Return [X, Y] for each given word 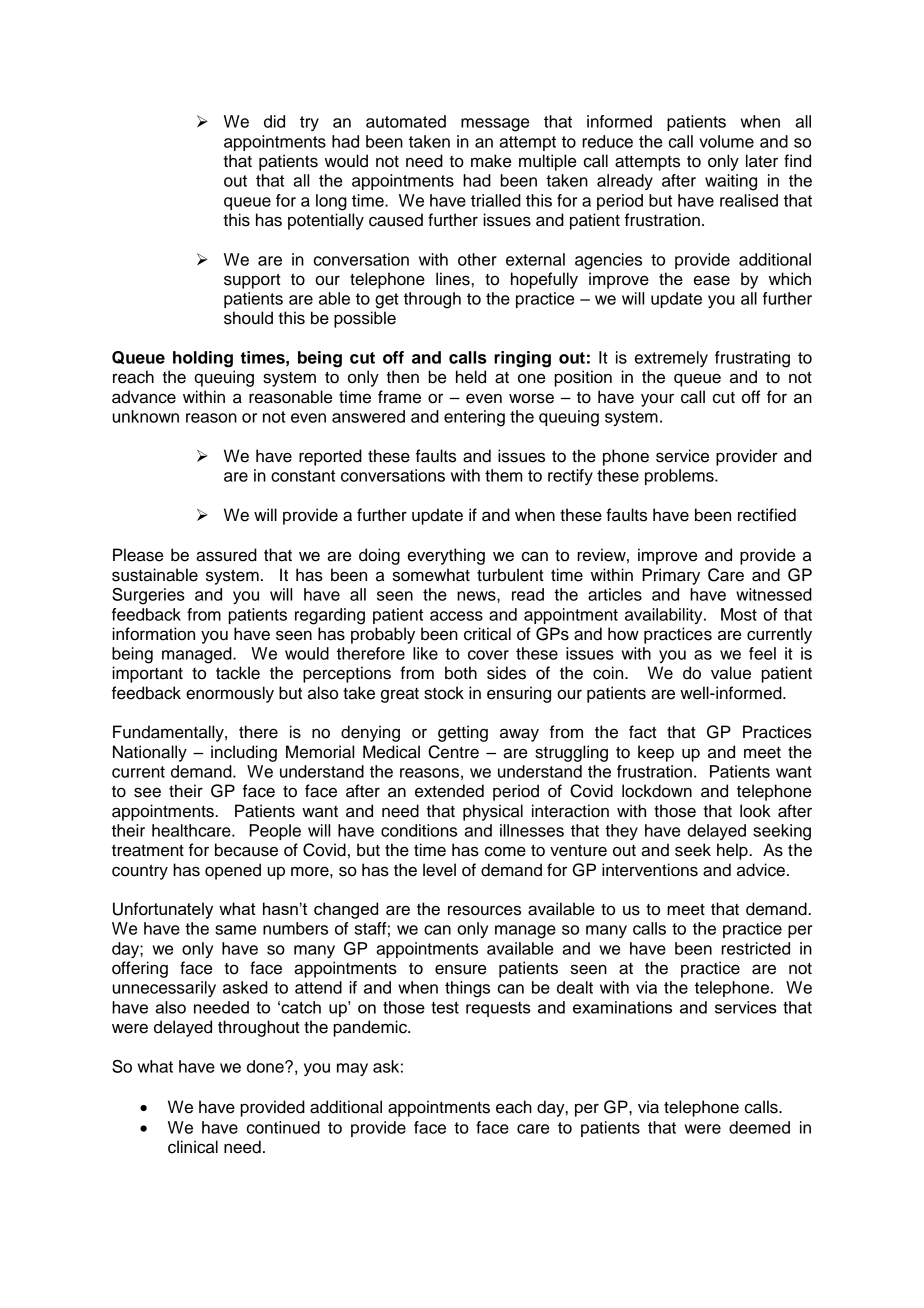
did [274, 121]
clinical [193, 1147]
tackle [238, 673]
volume [726, 141]
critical [487, 634]
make [491, 161]
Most [739, 614]
